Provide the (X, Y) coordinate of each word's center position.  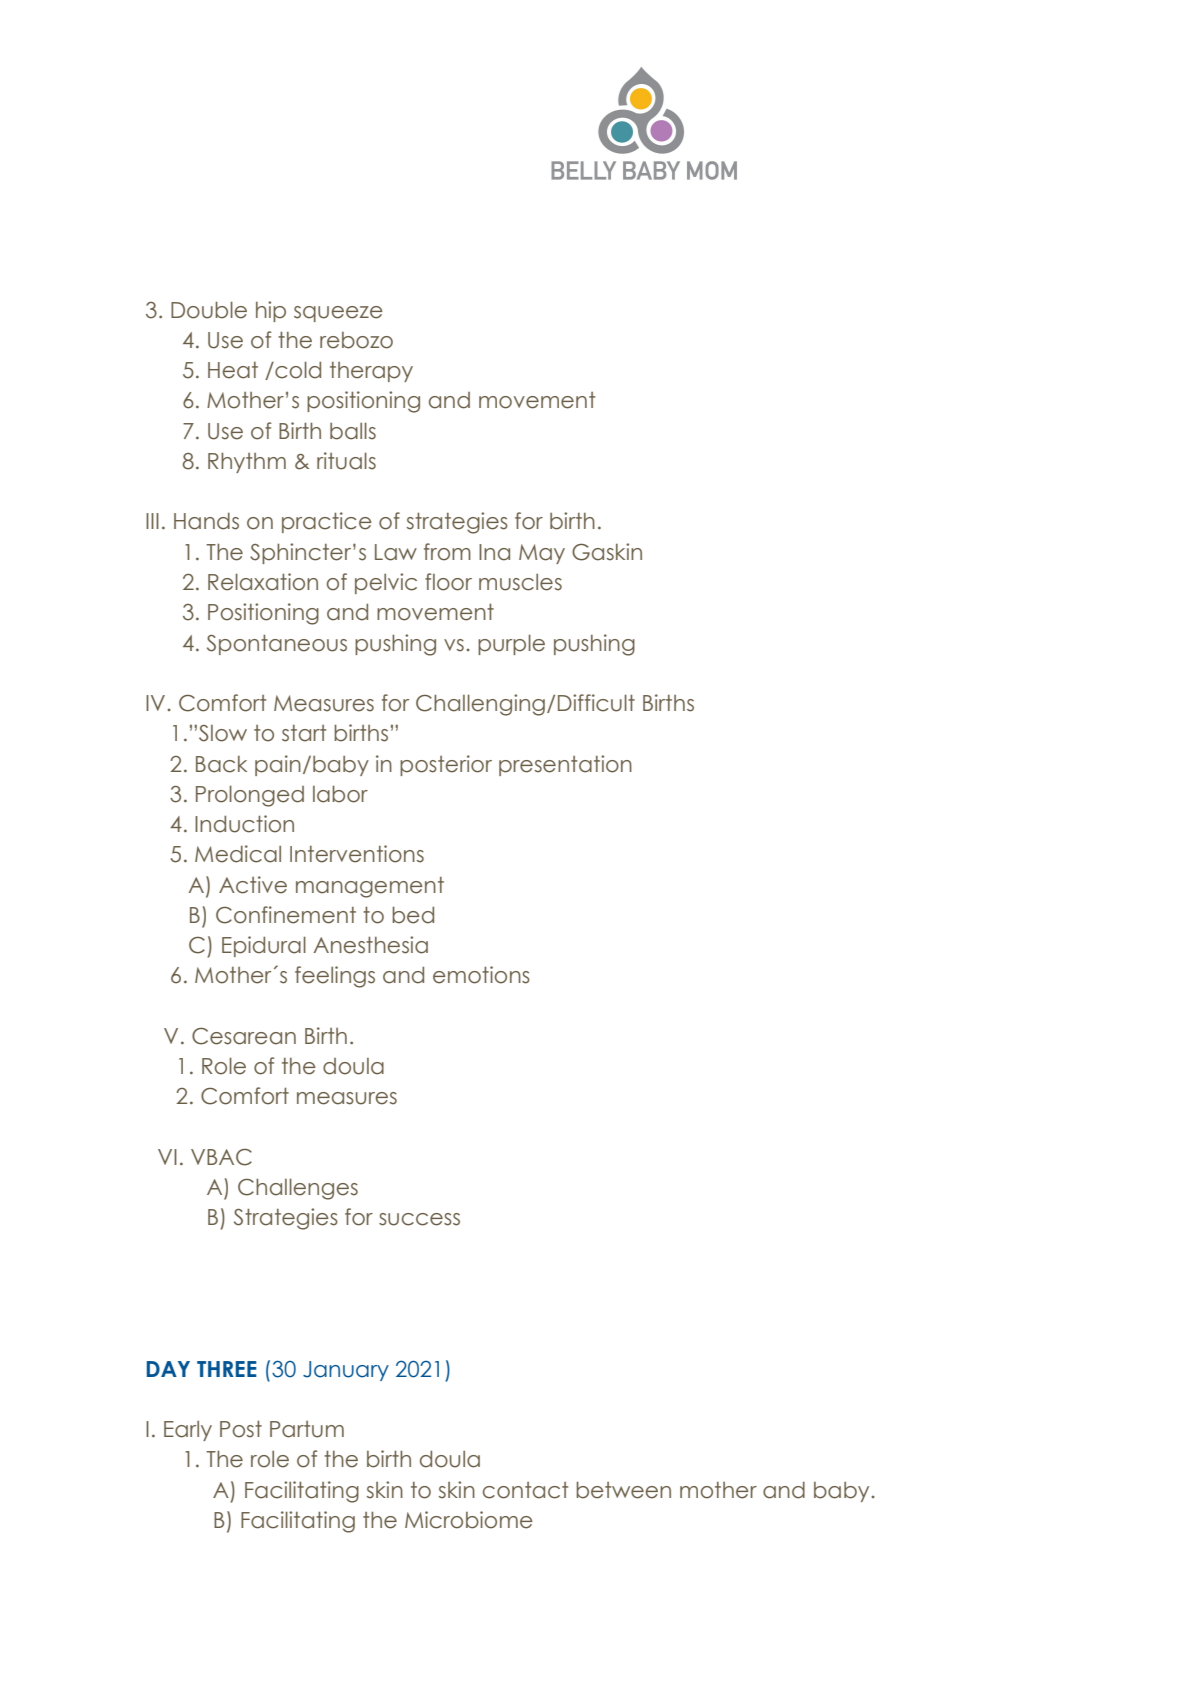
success (419, 1219)
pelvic (386, 583)
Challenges (298, 1189)
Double (209, 310)
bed (413, 915)
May (542, 554)
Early (188, 1431)
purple (511, 644)
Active (253, 885)
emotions (481, 975)
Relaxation (263, 582)
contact (525, 1490)
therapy (371, 372)
